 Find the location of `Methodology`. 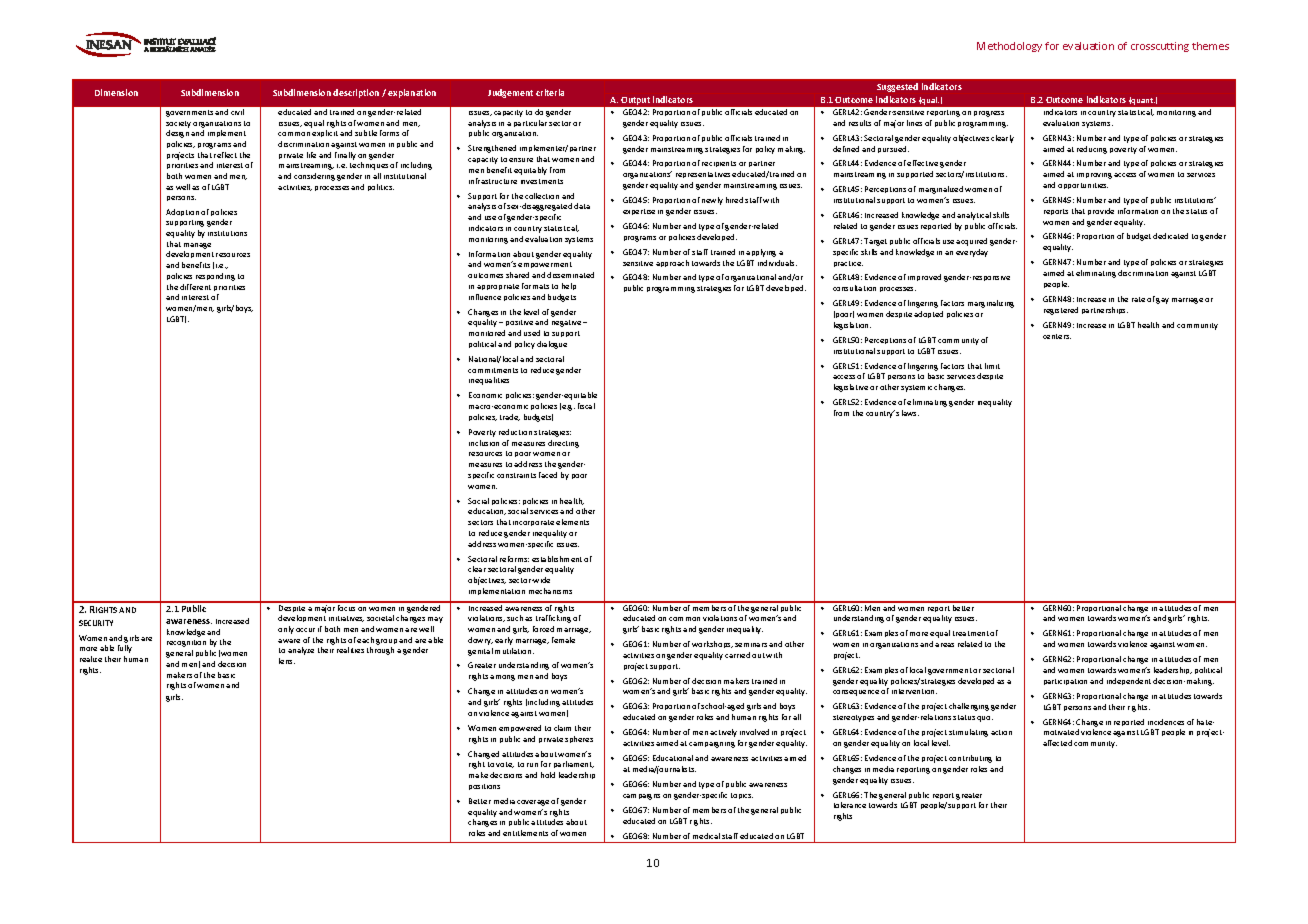

Methodology is located at coordinates (1009, 47).
